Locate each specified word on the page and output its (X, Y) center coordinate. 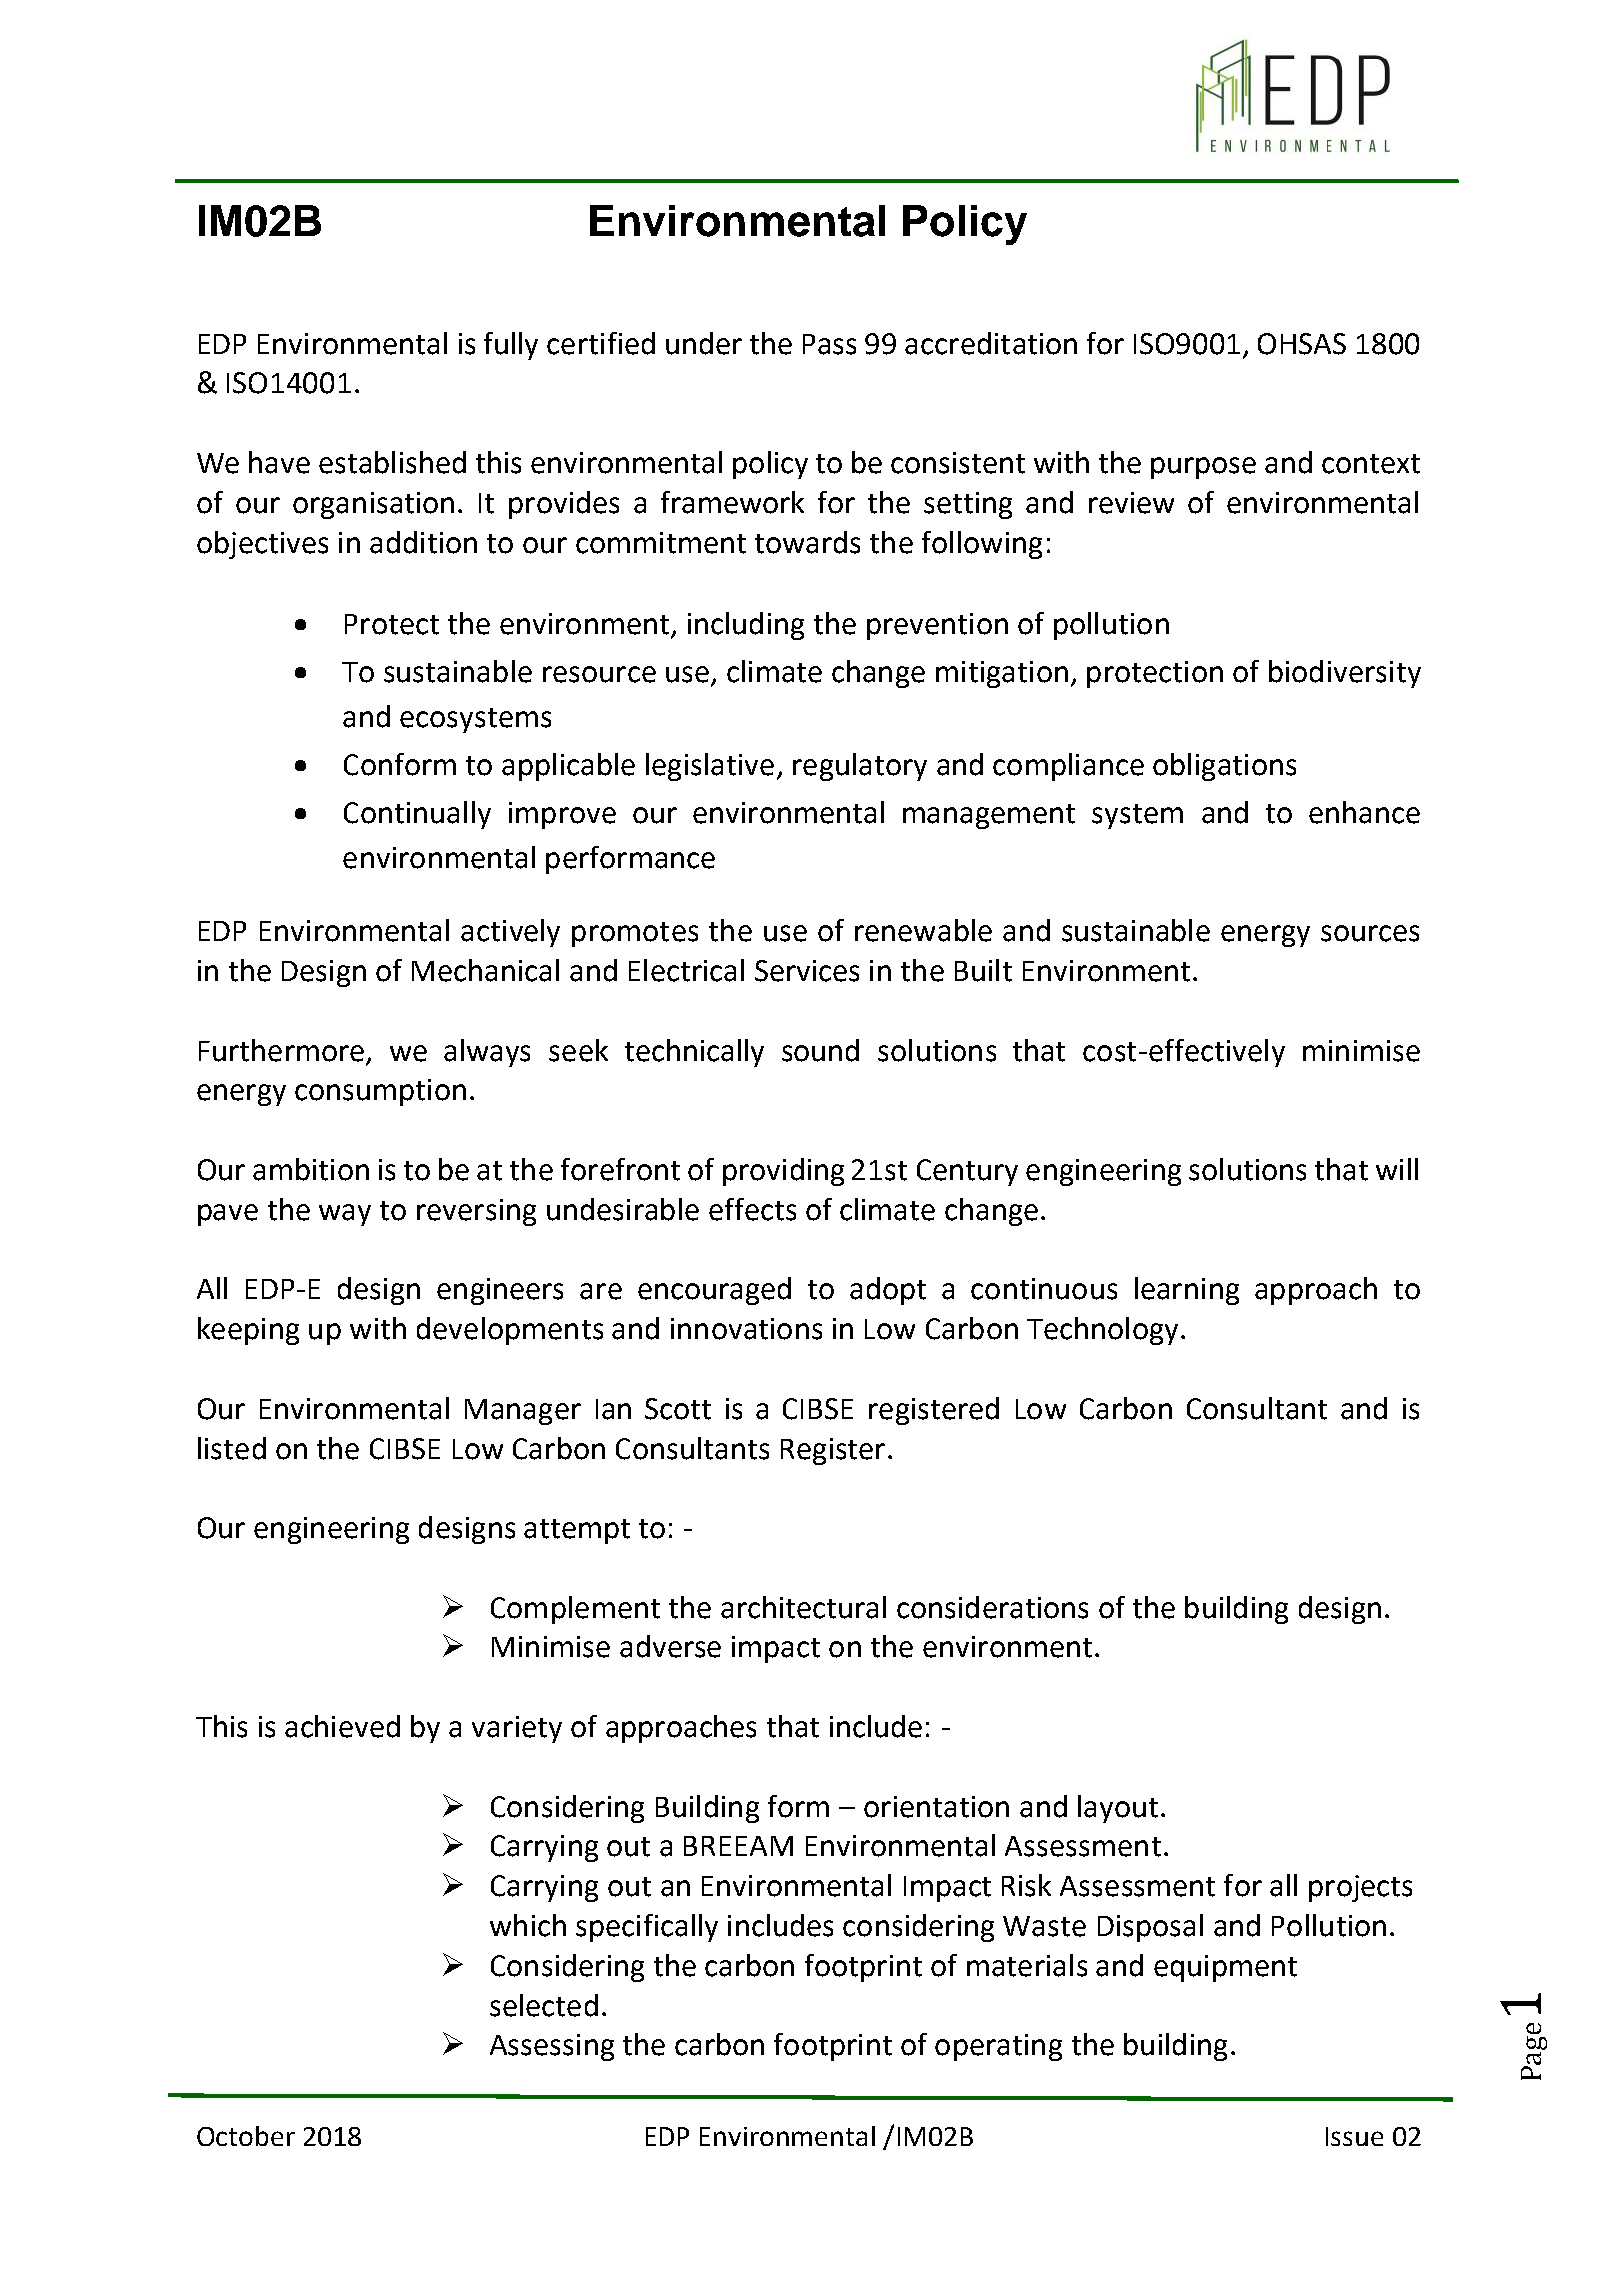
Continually (417, 815)
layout (1118, 1809)
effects (752, 1209)
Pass (829, 344)
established (392, 462)
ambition (311, 1169)
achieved (342, 1726)
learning (1187, 1291)
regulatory (860, 767)
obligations (1224, 767)
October (246, 2136)
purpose (1203, 468)
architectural (803, 1607)
